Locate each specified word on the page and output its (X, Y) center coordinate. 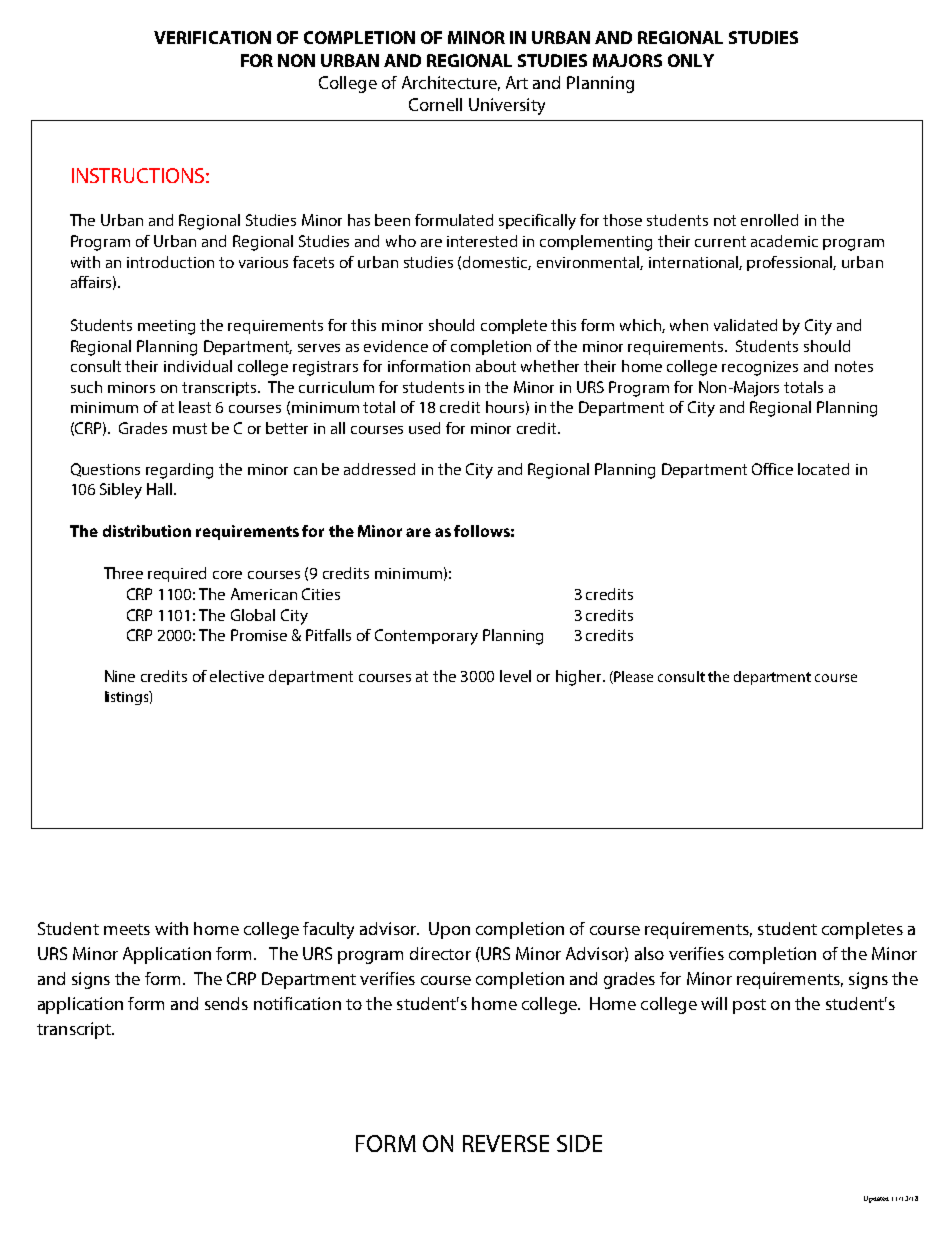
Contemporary (426, 637)
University (507, 106)
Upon (449, 930)
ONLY (691, 60)
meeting (166, 327)
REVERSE (506, 1143)
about (496, 366)
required (177, 574)
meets (127, 929)
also (649, 953)
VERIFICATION (212, 37)
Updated (876, 1199)
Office (772, 469)
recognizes (760, 368)
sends (226, 1003)
